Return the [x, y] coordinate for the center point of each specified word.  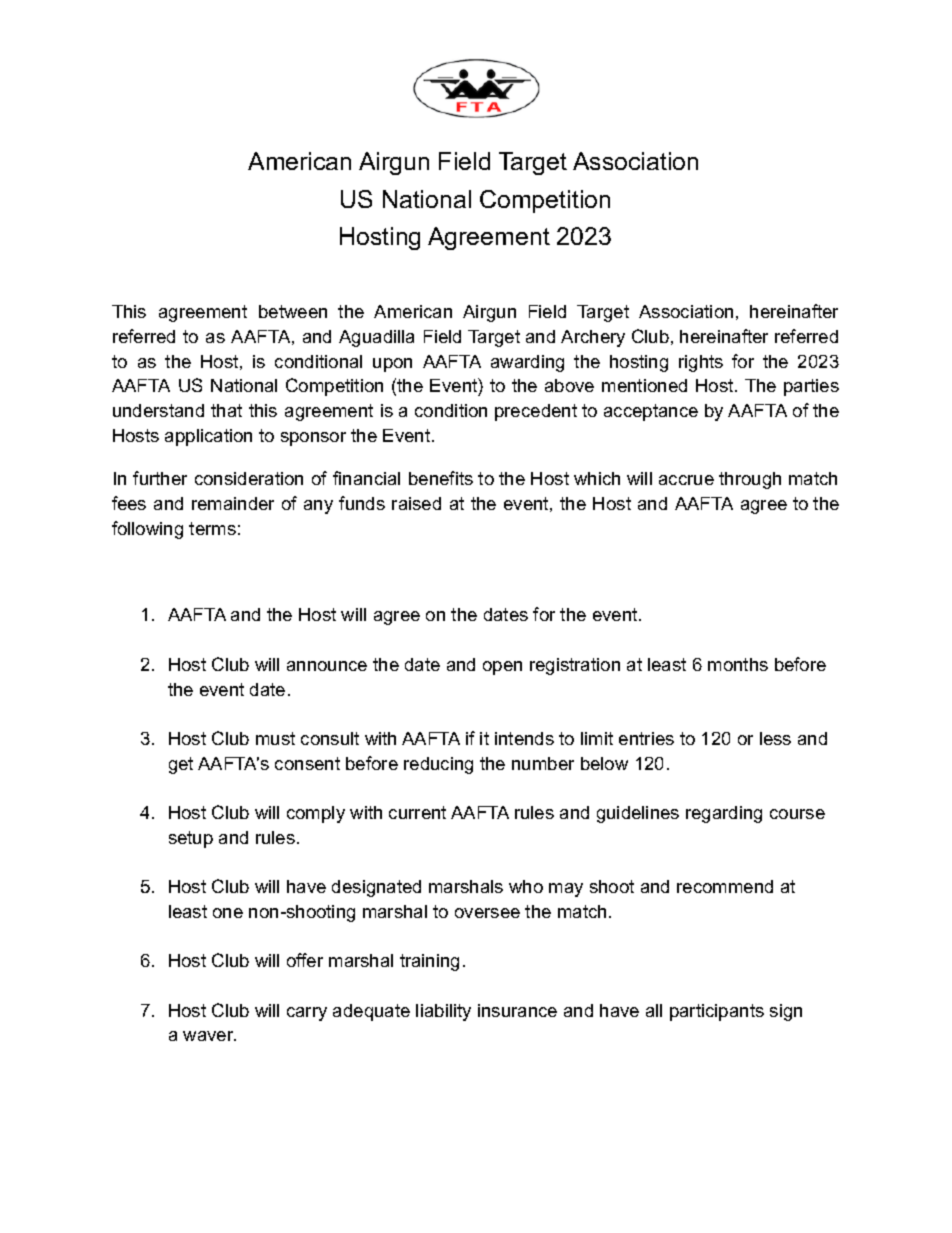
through [750, 480]
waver [209, 1036]
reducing [438, 765]
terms [212, 528]
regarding [724, 814]
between [293, 311]
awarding [527, 363]
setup [191, 839]
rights [701, 363]
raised [416, 503]
